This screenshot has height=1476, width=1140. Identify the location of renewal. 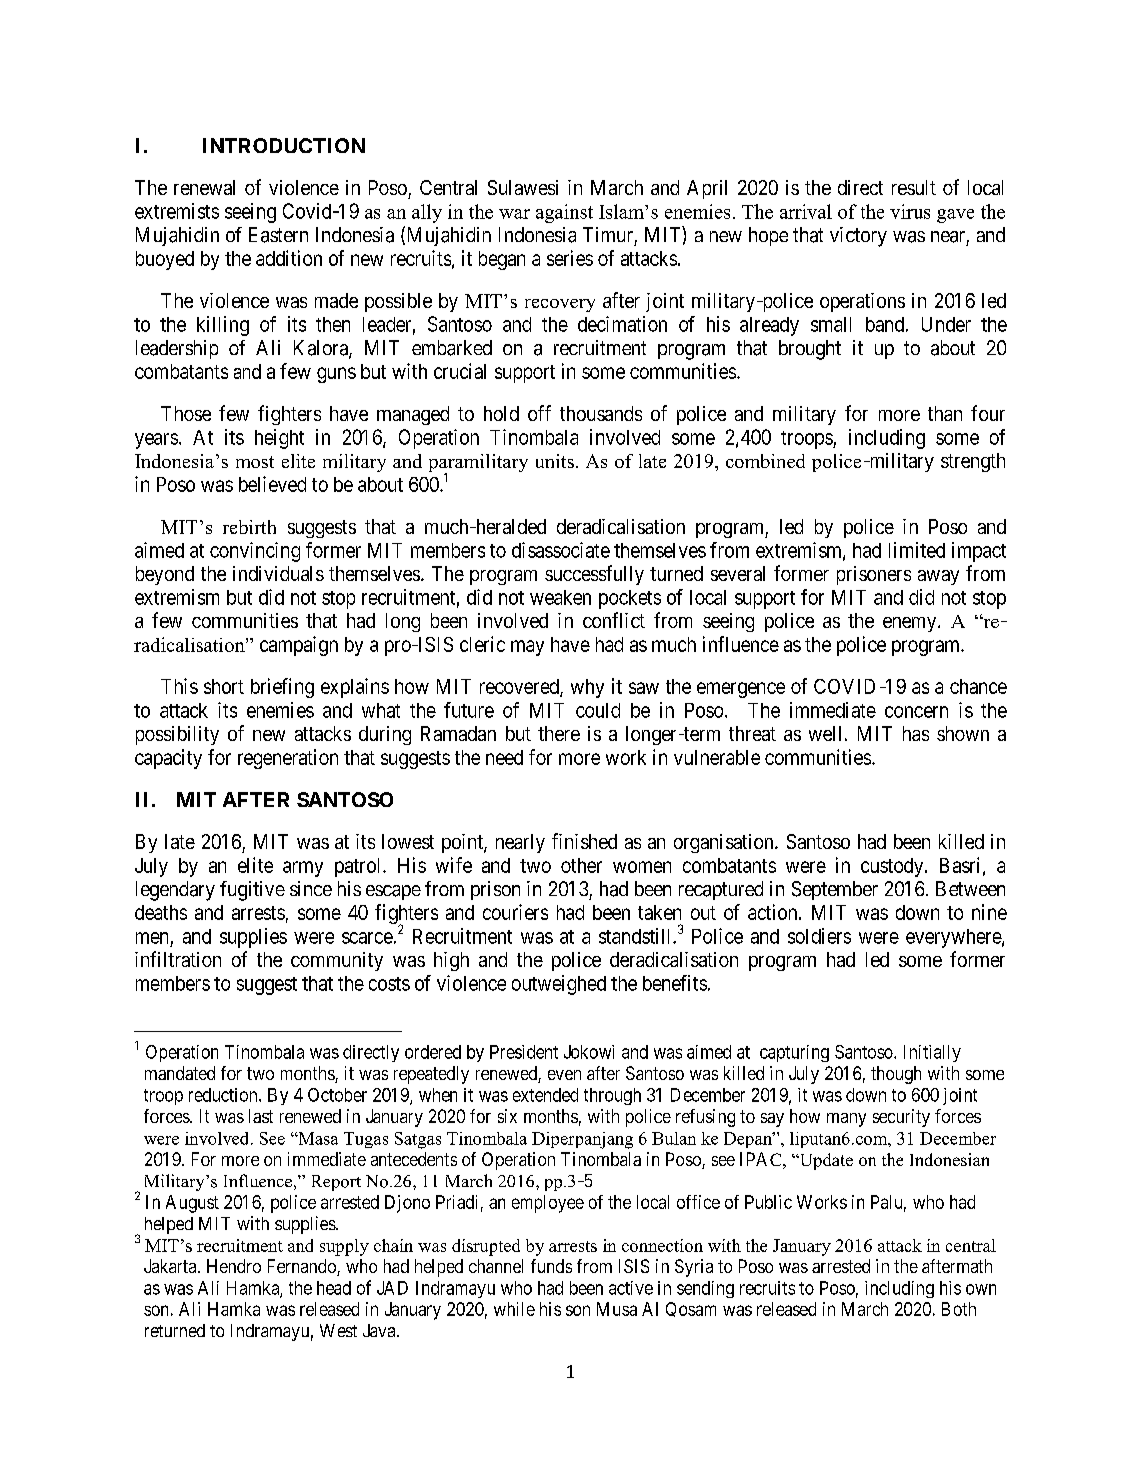
(204, 187).
